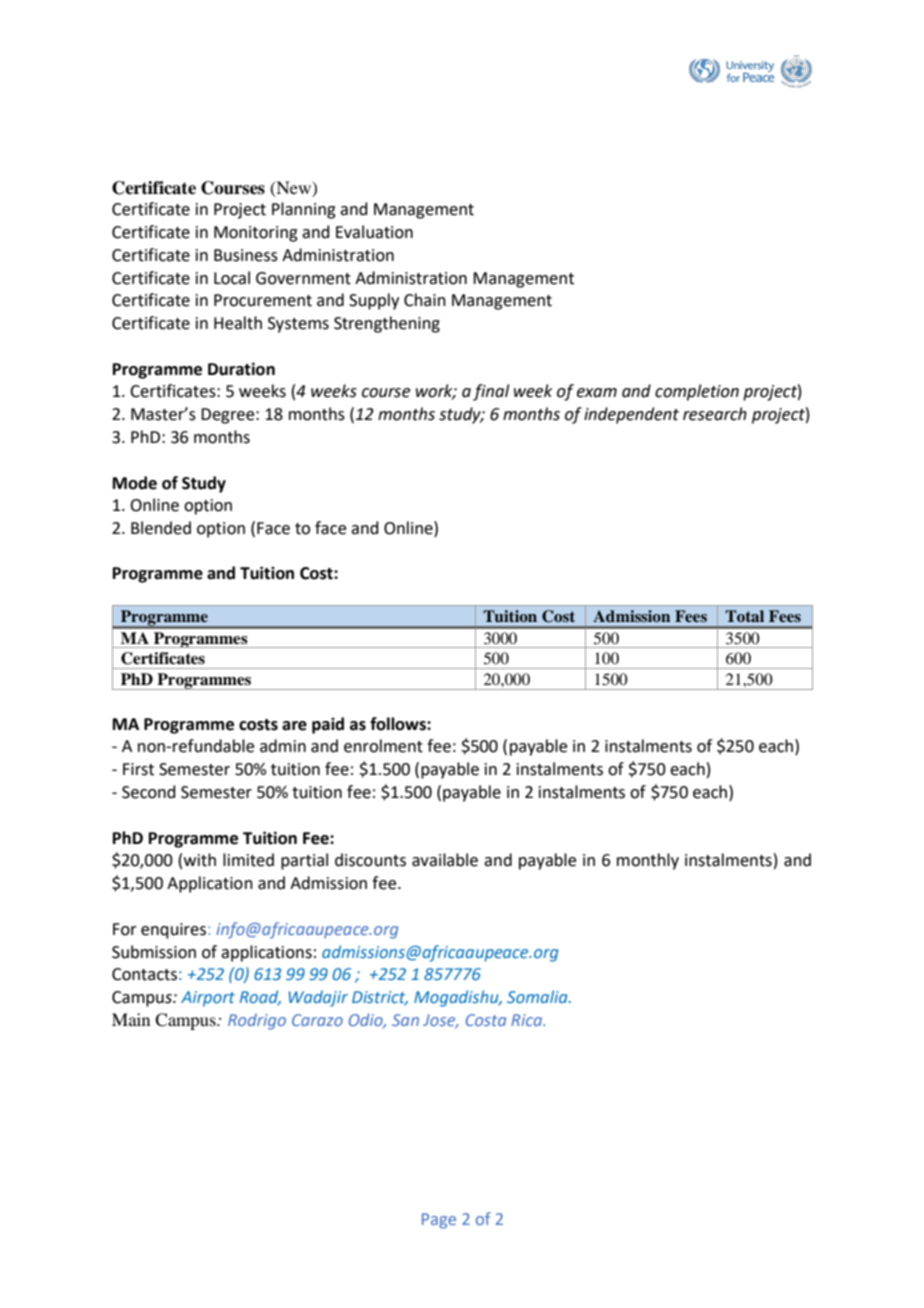 The height and width of the document is (1308, 924). Describe the element at coordinates (491, 392) in the document. I see `final` at that location.
